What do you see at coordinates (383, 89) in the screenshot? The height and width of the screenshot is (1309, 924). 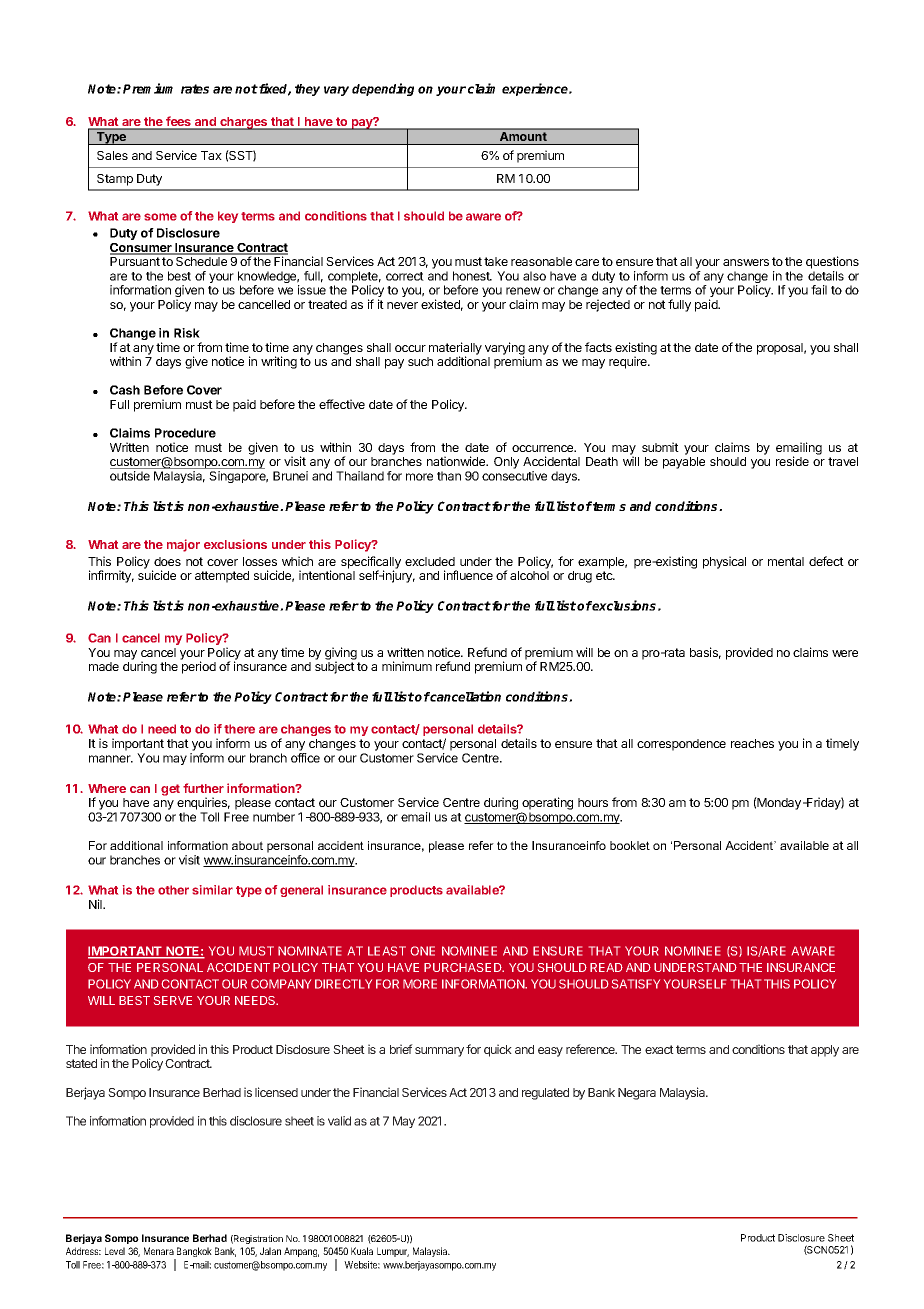 I see `depending` at bounding box center [383, 89].
